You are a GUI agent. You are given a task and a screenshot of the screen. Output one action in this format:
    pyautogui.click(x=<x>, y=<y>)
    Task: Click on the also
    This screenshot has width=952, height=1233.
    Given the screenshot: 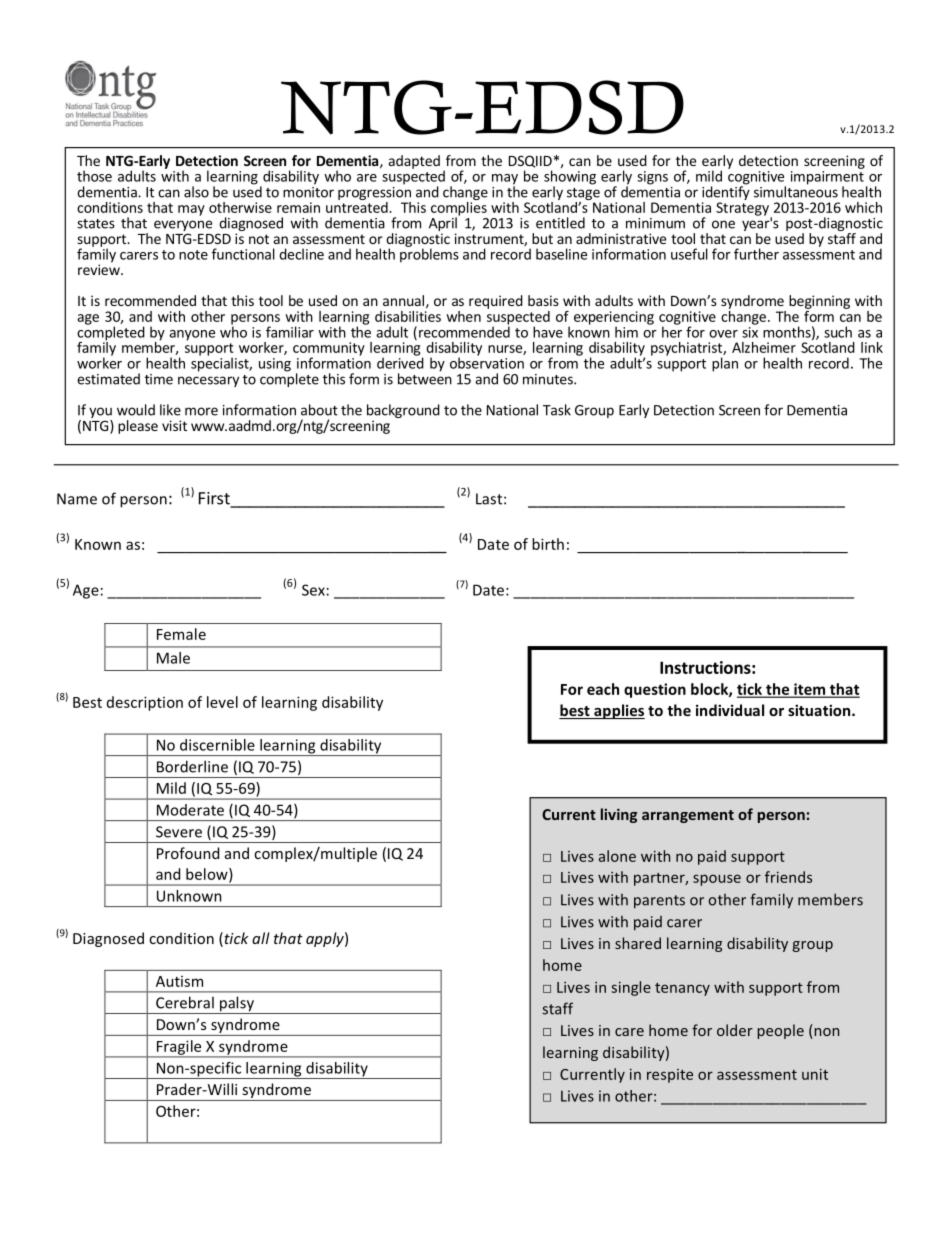 What is the action you would take?
    pyautogui.click(x=196, y=192)
